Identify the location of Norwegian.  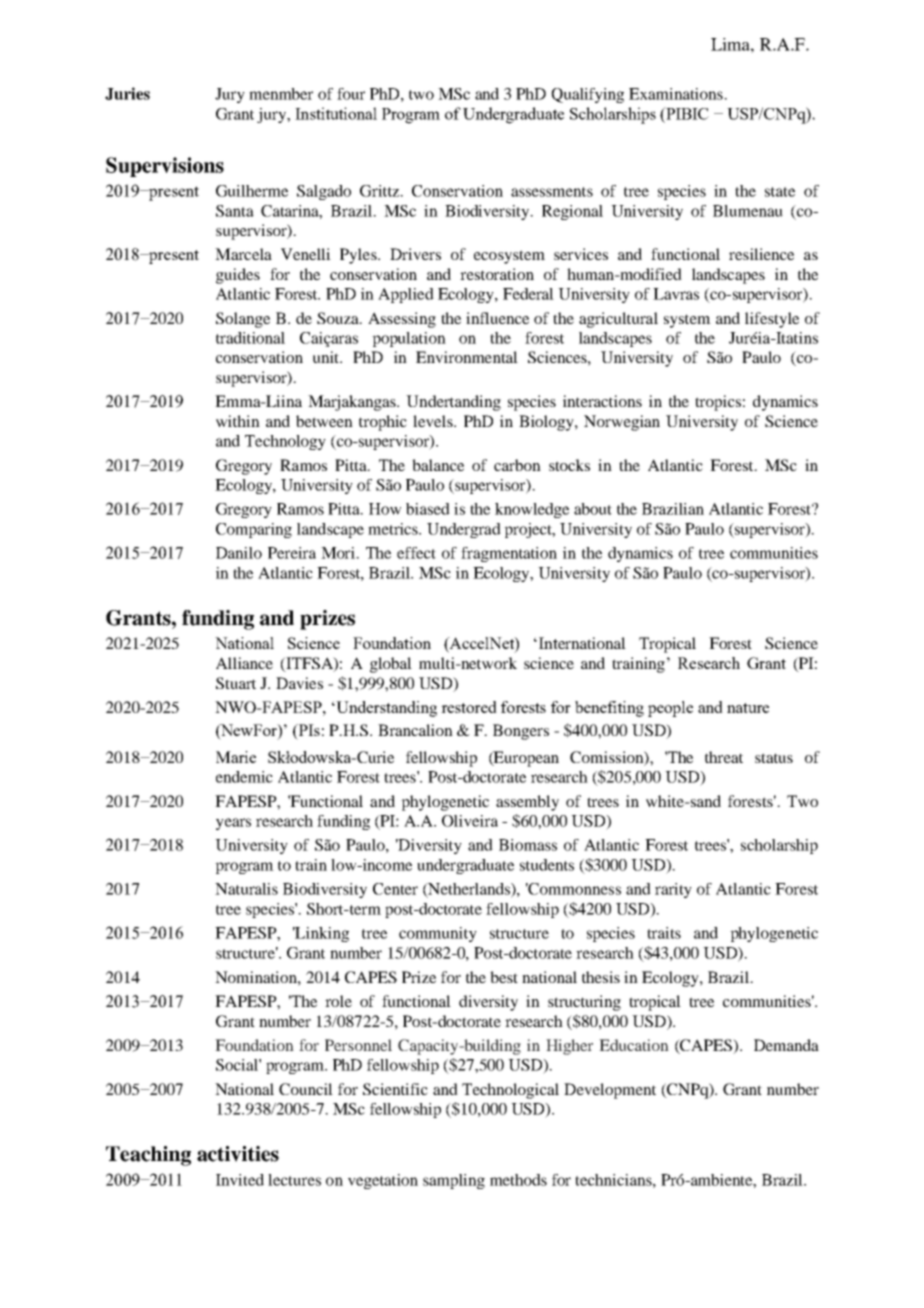
(622, 423).
